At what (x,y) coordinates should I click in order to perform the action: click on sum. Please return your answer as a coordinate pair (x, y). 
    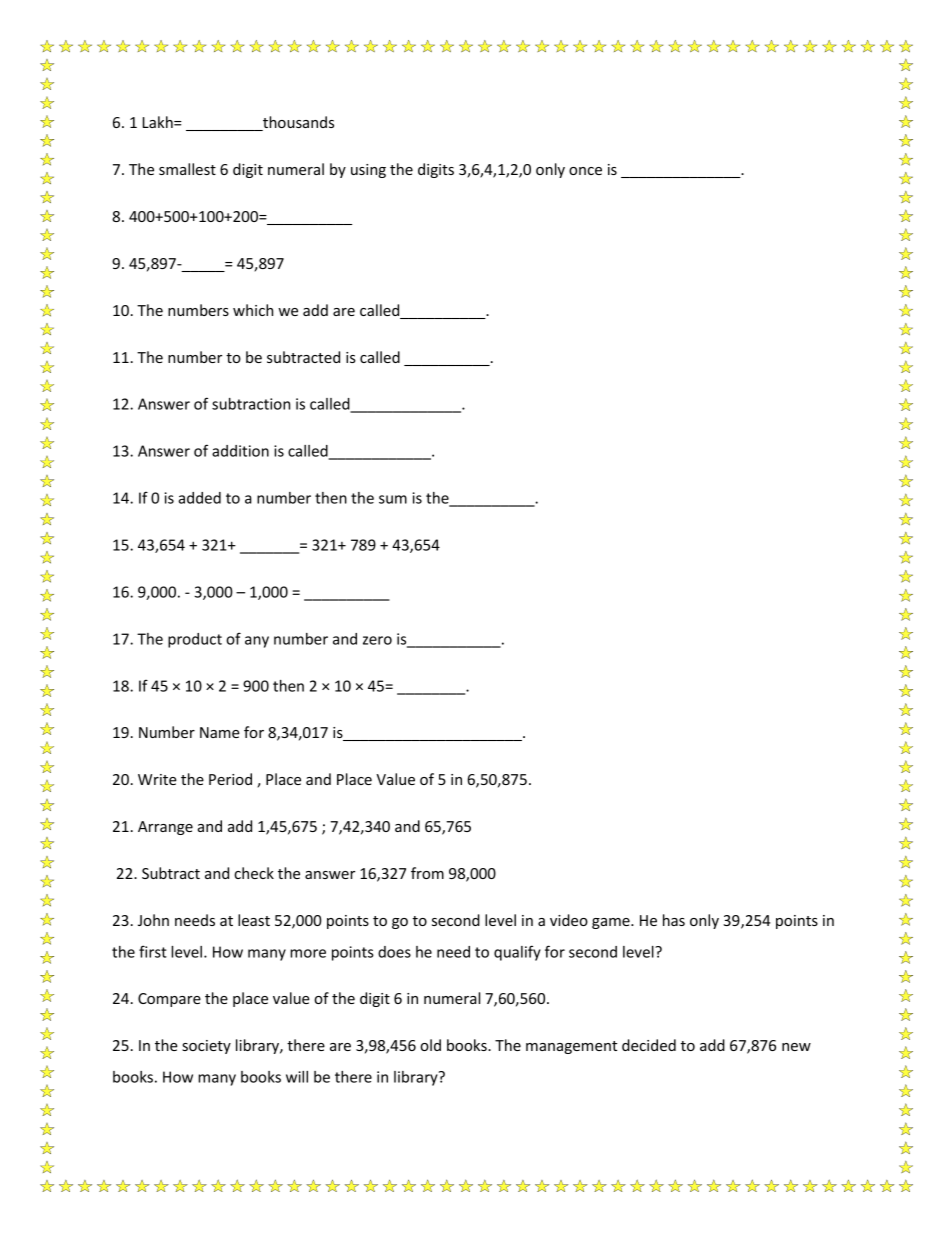
    Looking at the image, I should click on (393, 499).
